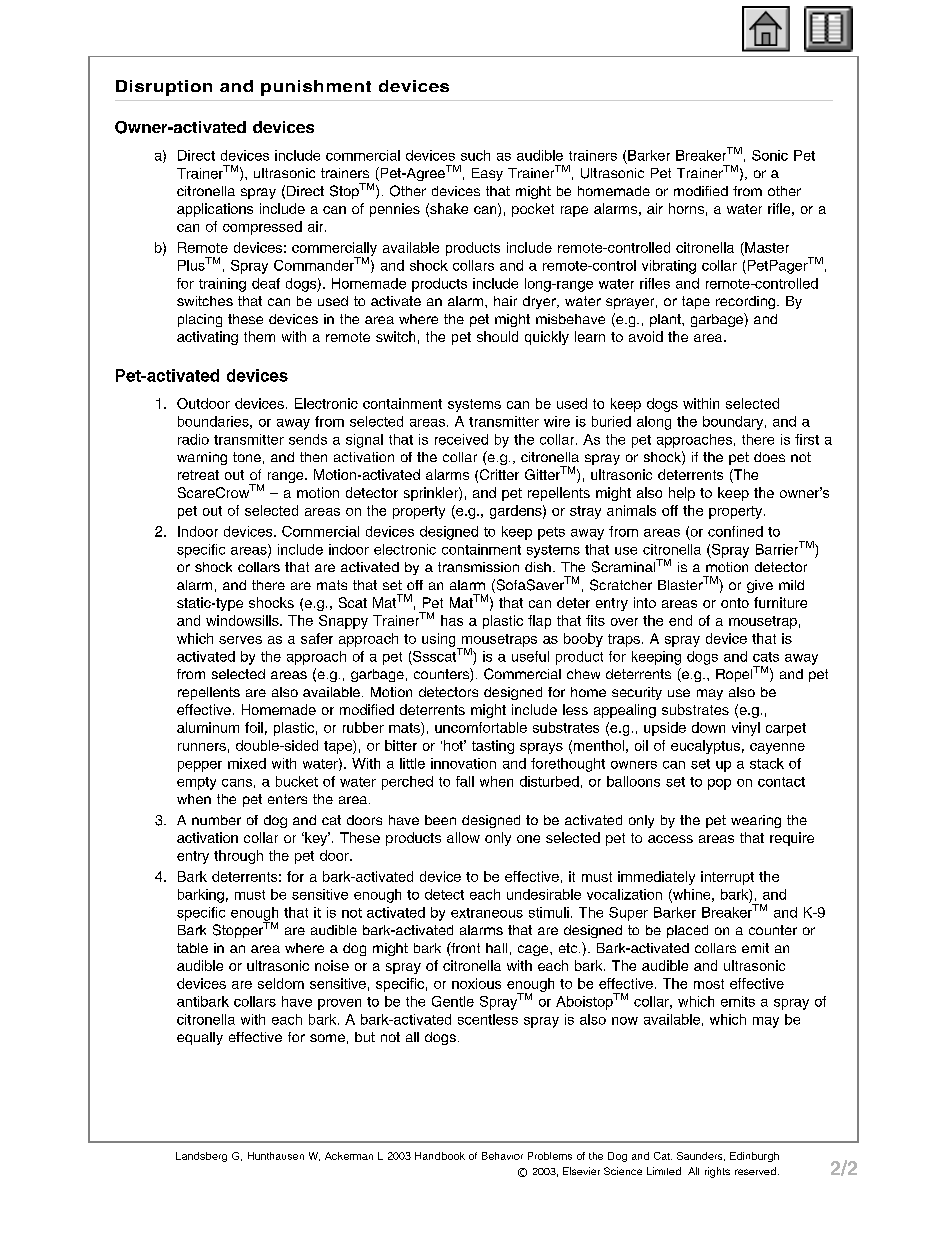  I want to click on hall, so click(496, 948).
